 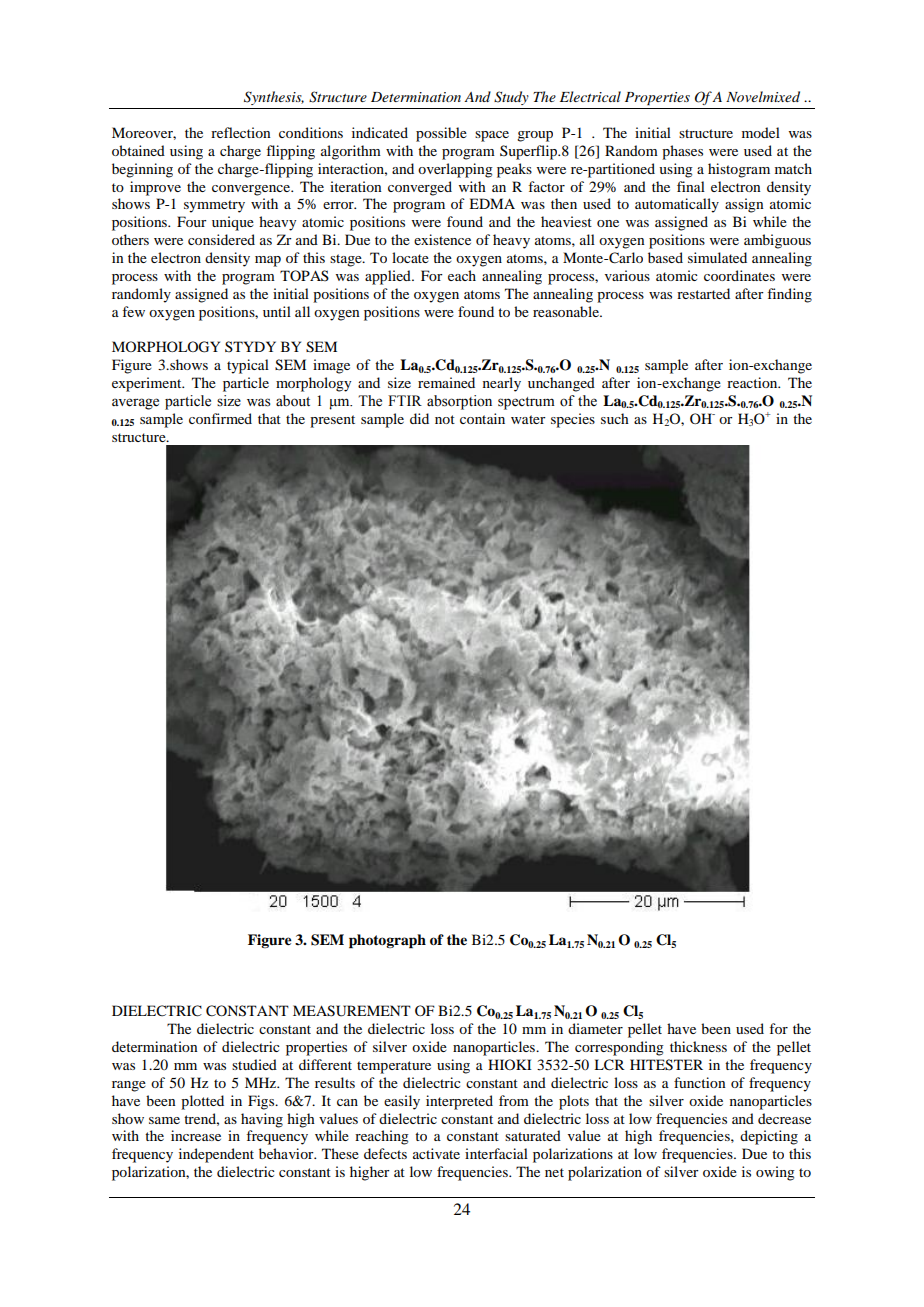 I want to click on reflection, so click(x=241, y=132).
